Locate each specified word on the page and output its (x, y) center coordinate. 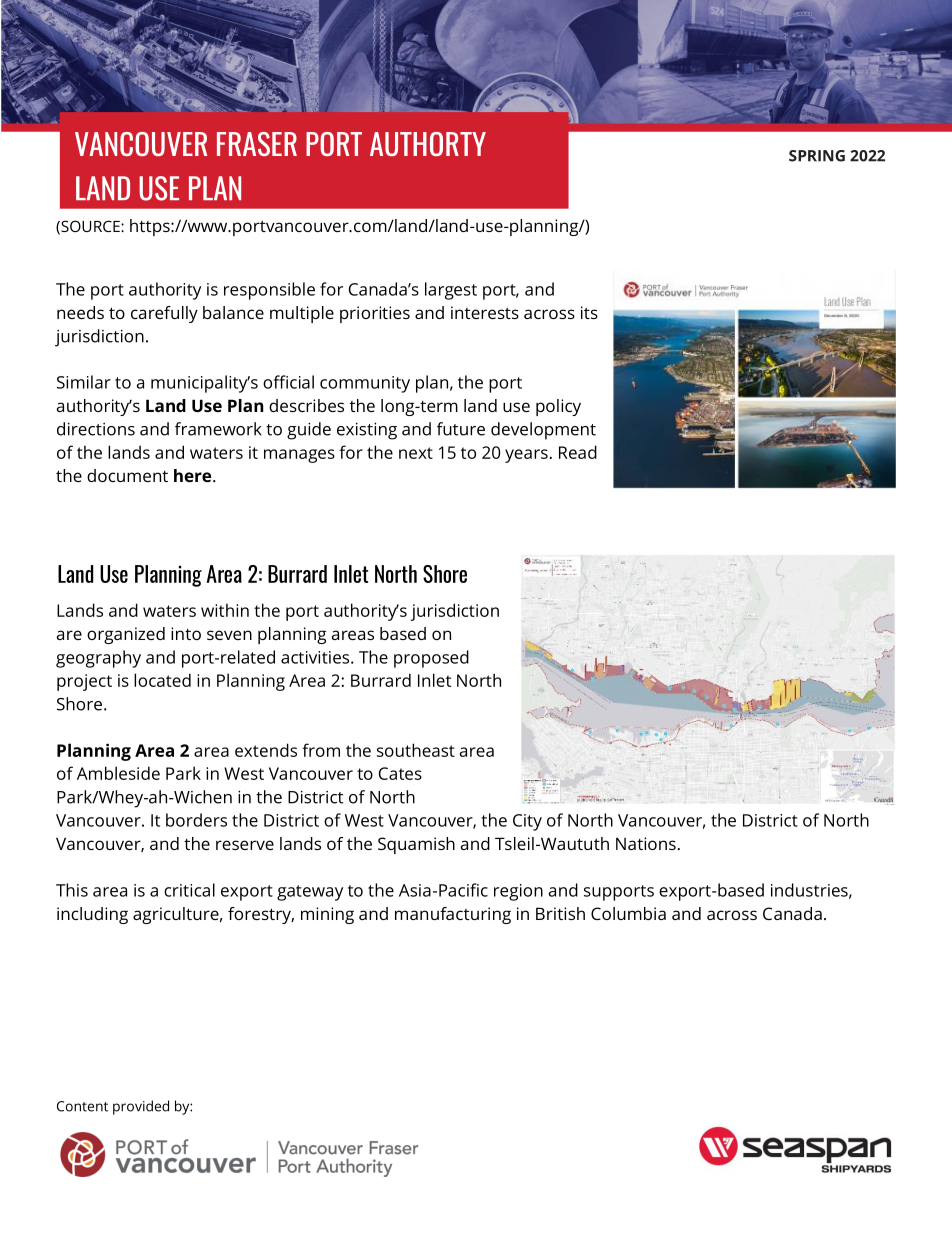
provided (141, 1107)
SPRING (817, 156)
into (186, 633)
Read (578, 452)
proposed (431, 659)
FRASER (257, 144)
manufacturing (453, 915)
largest (451, 291)
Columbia (628, 913)
